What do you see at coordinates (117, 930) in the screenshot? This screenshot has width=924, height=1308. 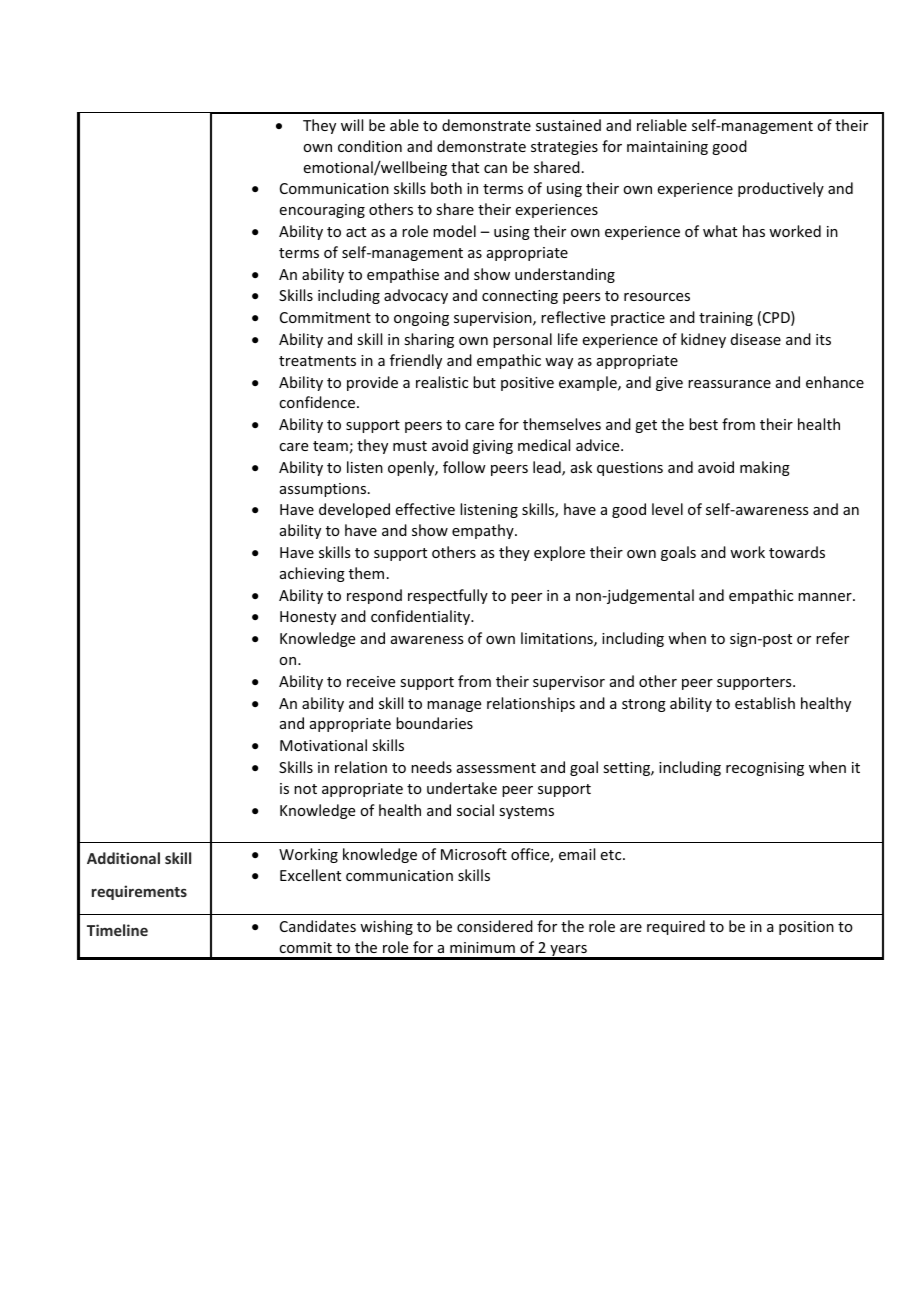 I see `Timeline` at bounding box center [117, 930].
